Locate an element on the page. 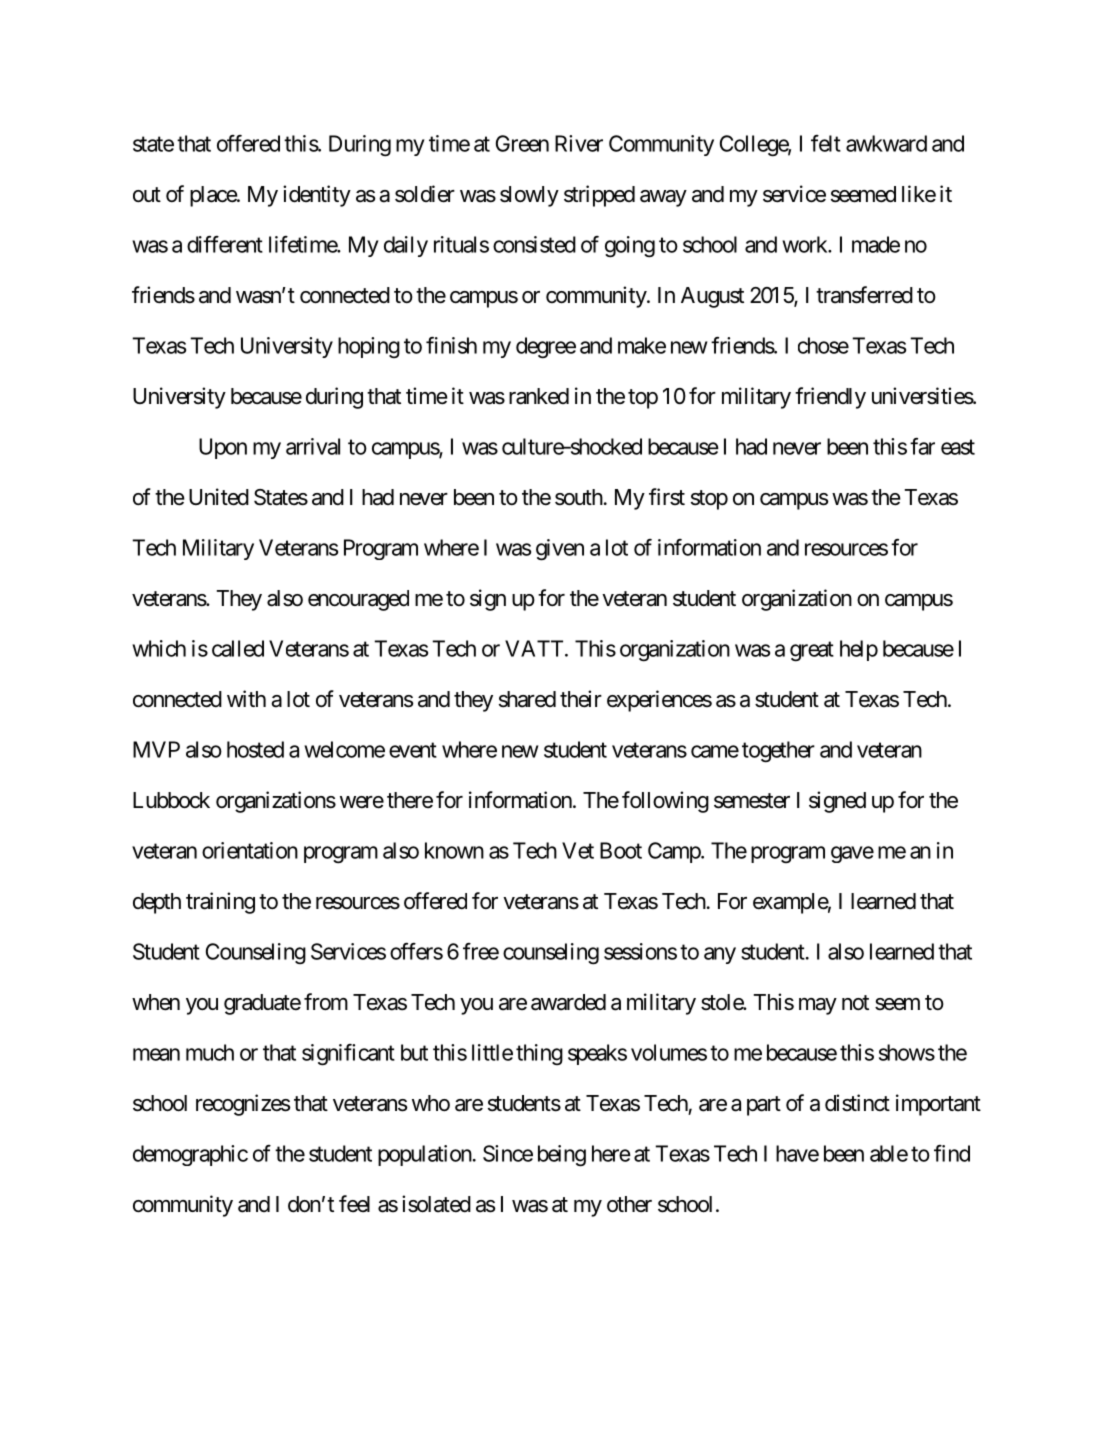  their is located at coordinates (581, 699).
